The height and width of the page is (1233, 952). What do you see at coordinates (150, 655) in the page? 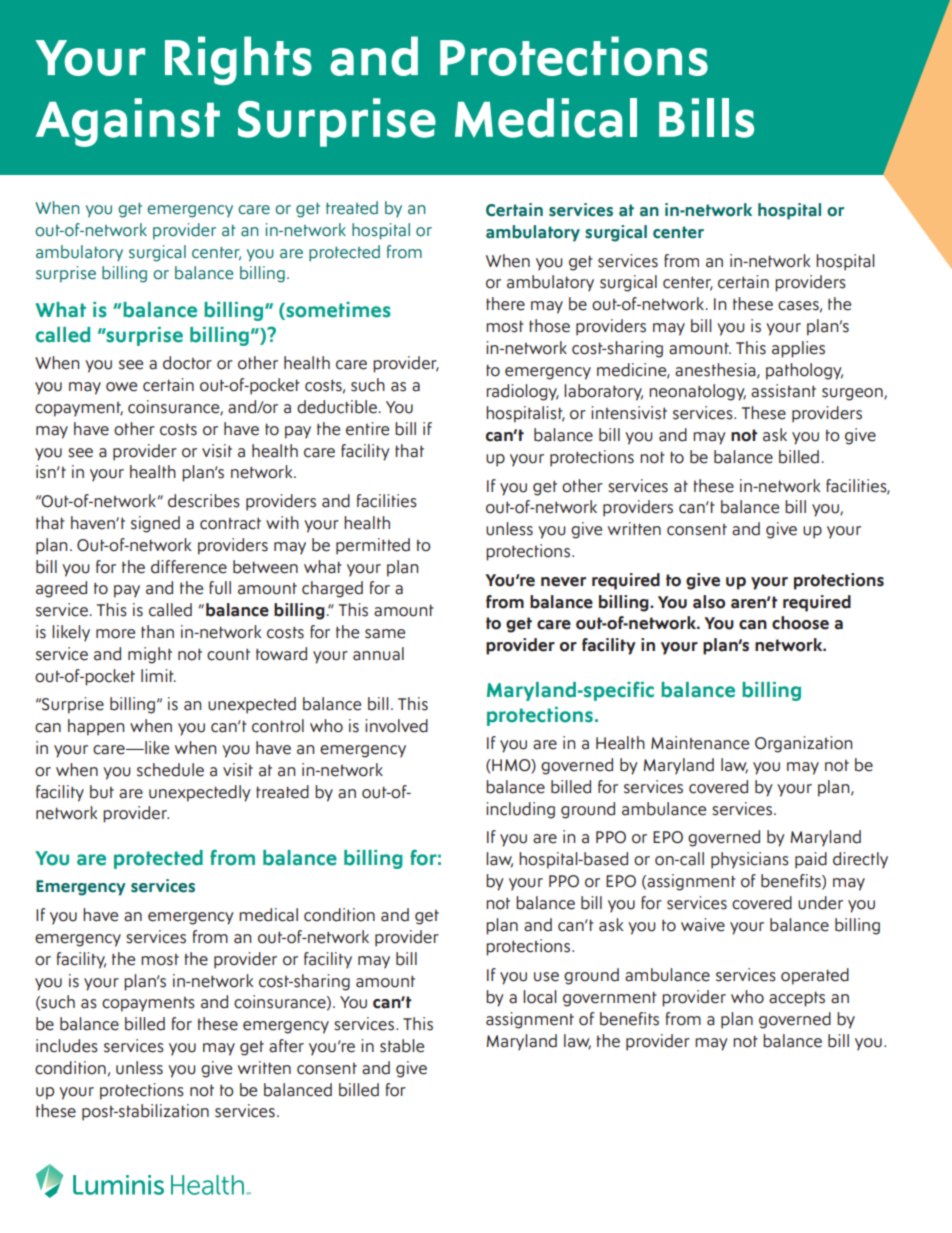
I see `might` at bounding box center [150, 655].
